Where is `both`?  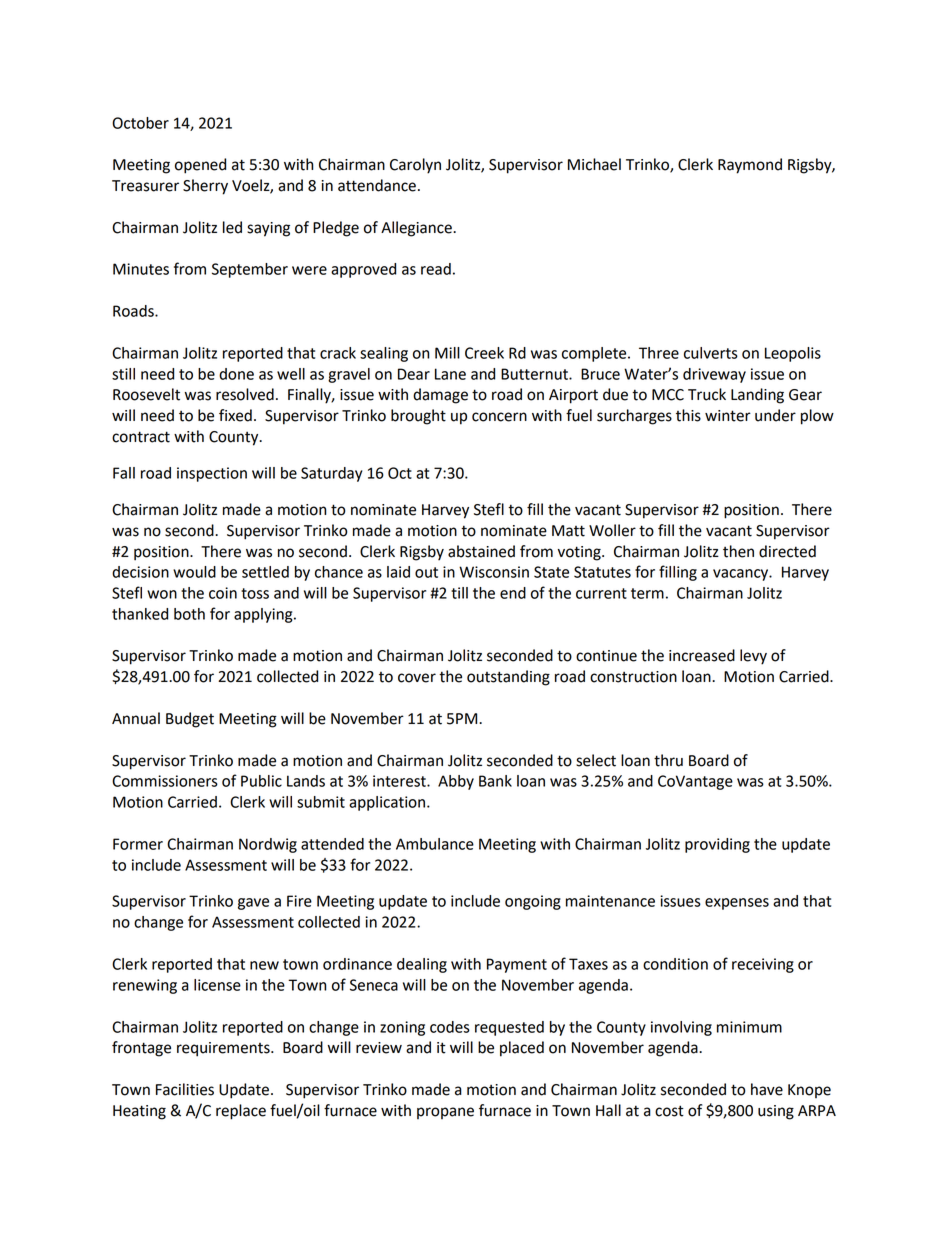 both is located at coordinates (189, 614).
